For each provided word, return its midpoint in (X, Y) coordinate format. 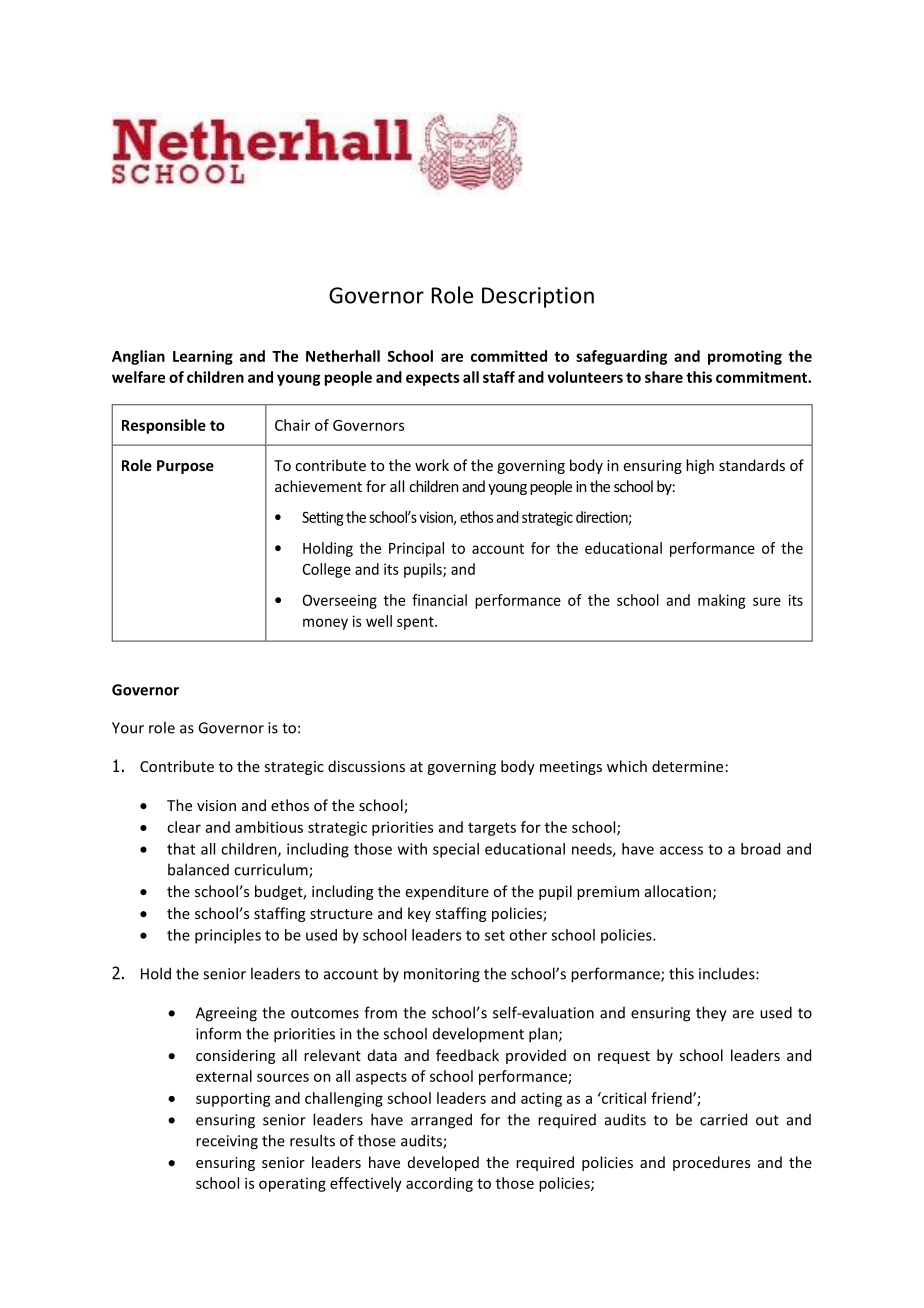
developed (443, 1163)
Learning (203, 357)
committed (509, 356)
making (721, 601)
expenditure (447, 892)
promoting (745, 357)
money (325, 624)
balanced (198, 869)
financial (439, 600)
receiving (227, 1142)
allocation (678, 891)
